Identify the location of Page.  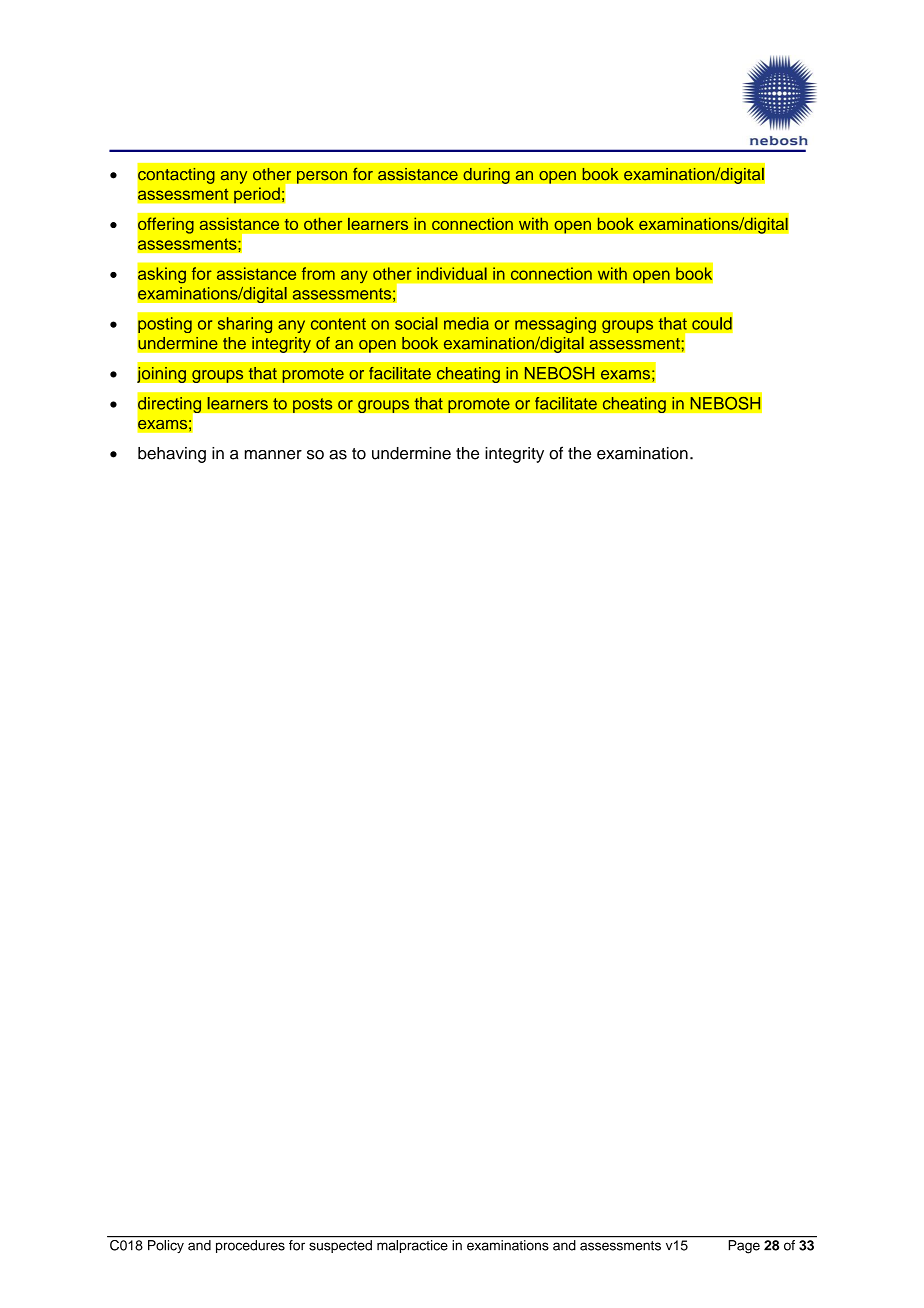
(744, 1246).
